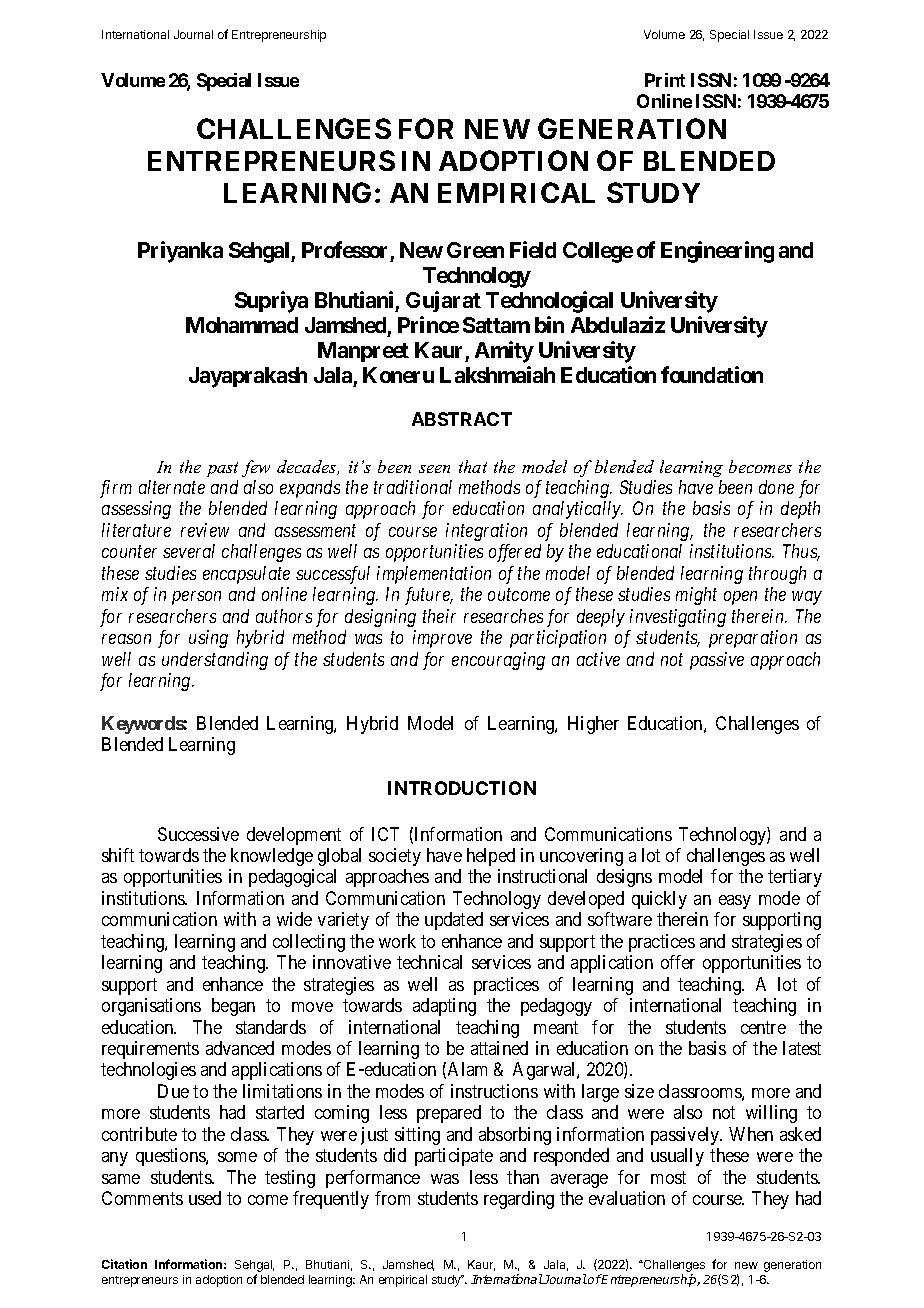  Describe the element at coordinates (753, 639) in the page. I see `preparation` at that location.
